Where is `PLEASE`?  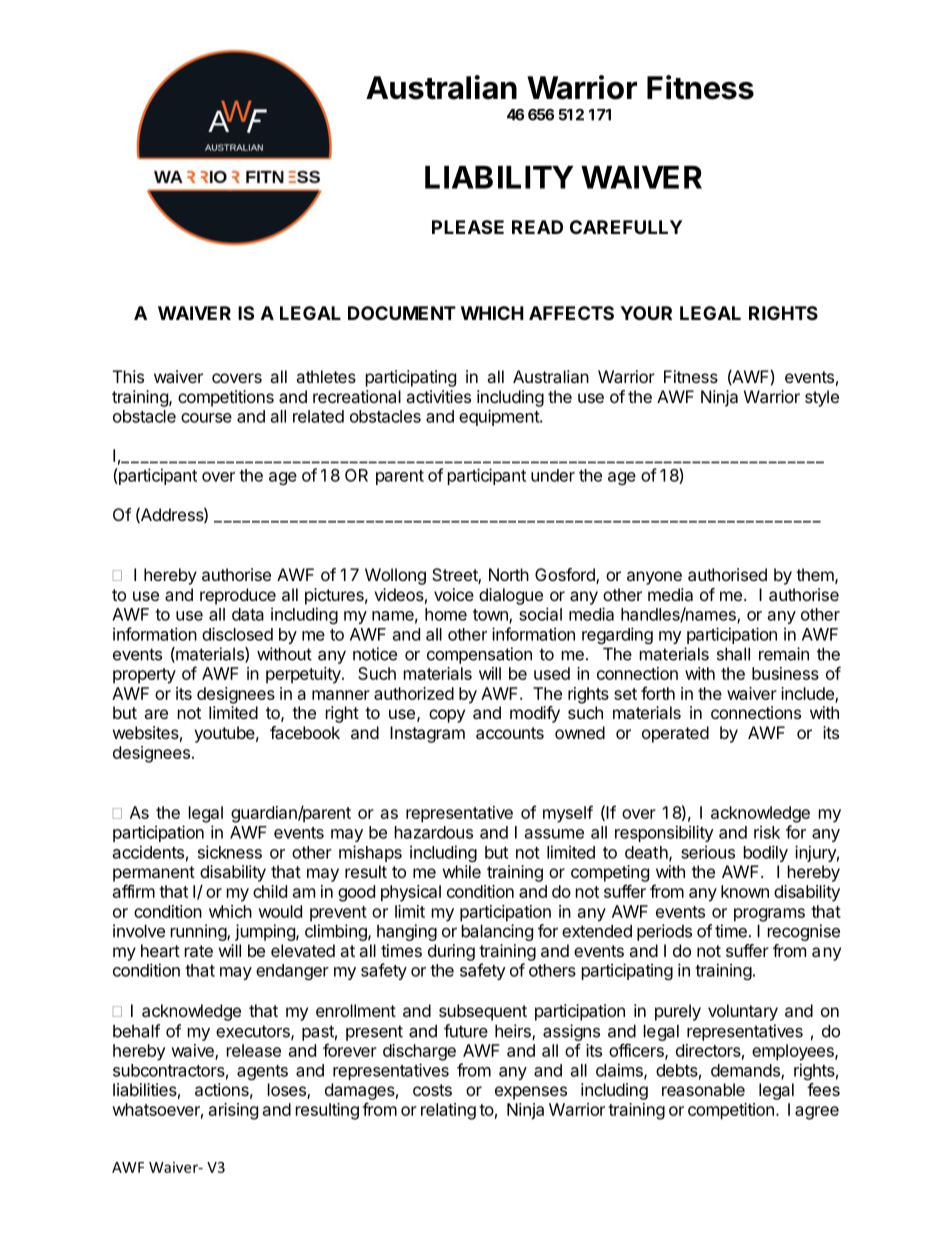
PLEASE is located at coordinates (468, 227).
